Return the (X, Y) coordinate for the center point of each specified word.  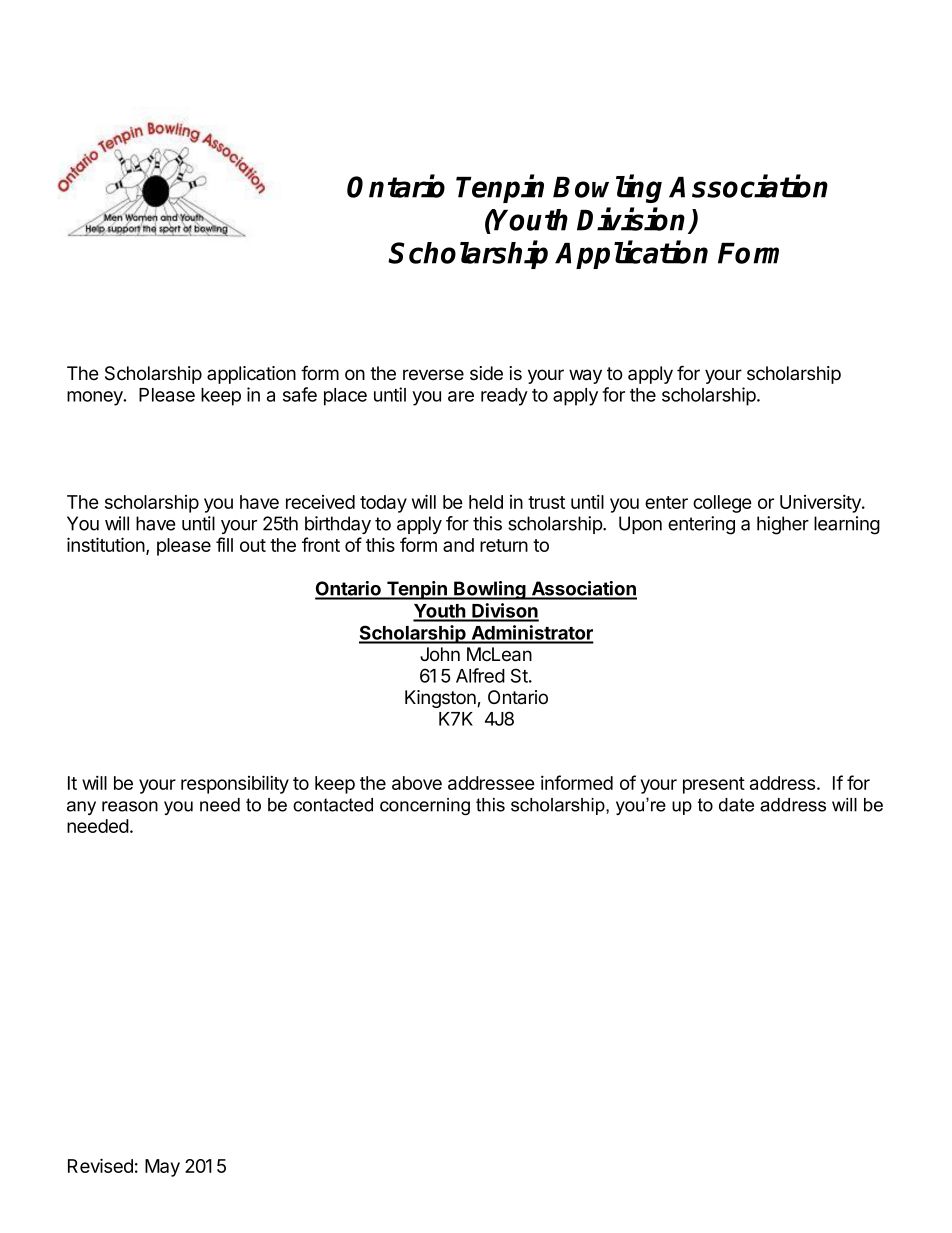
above (417, 783)
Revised (100, 1165)
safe (300, 394)
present (714, 785)
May (162, 1168)
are (461, 396)
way (585, 376)
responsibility (235, 784)
